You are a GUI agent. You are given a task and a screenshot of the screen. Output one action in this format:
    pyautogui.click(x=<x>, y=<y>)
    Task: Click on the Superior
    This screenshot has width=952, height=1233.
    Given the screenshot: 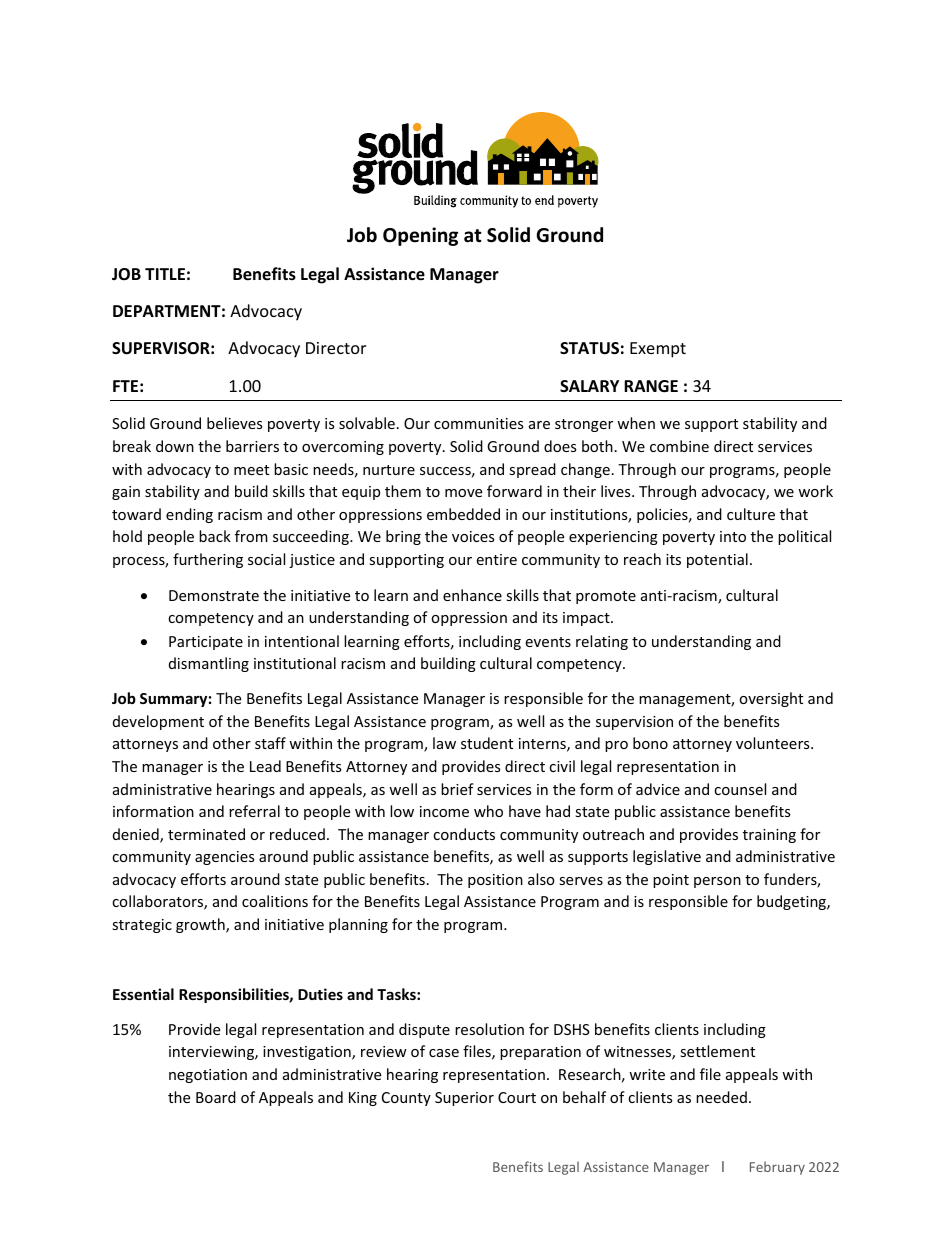 What is the action you would take?
    pyautogui.click(x=464, y=1099)
